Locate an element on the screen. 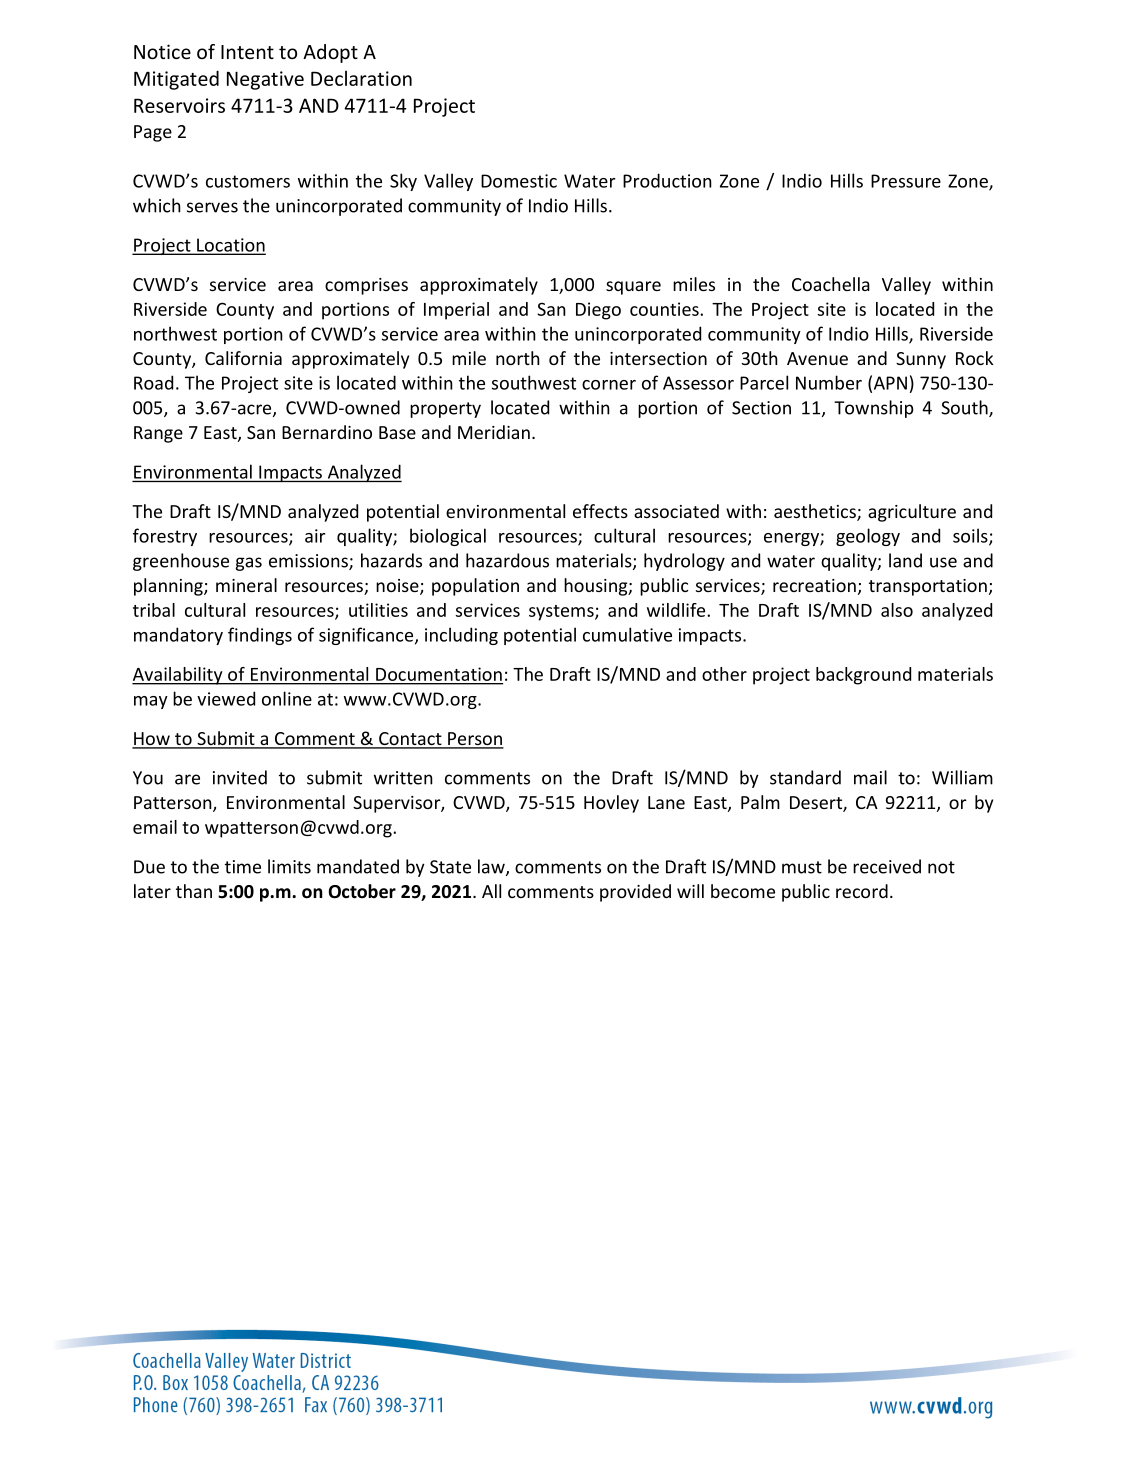  gas is located at coordinates (249, 564).
